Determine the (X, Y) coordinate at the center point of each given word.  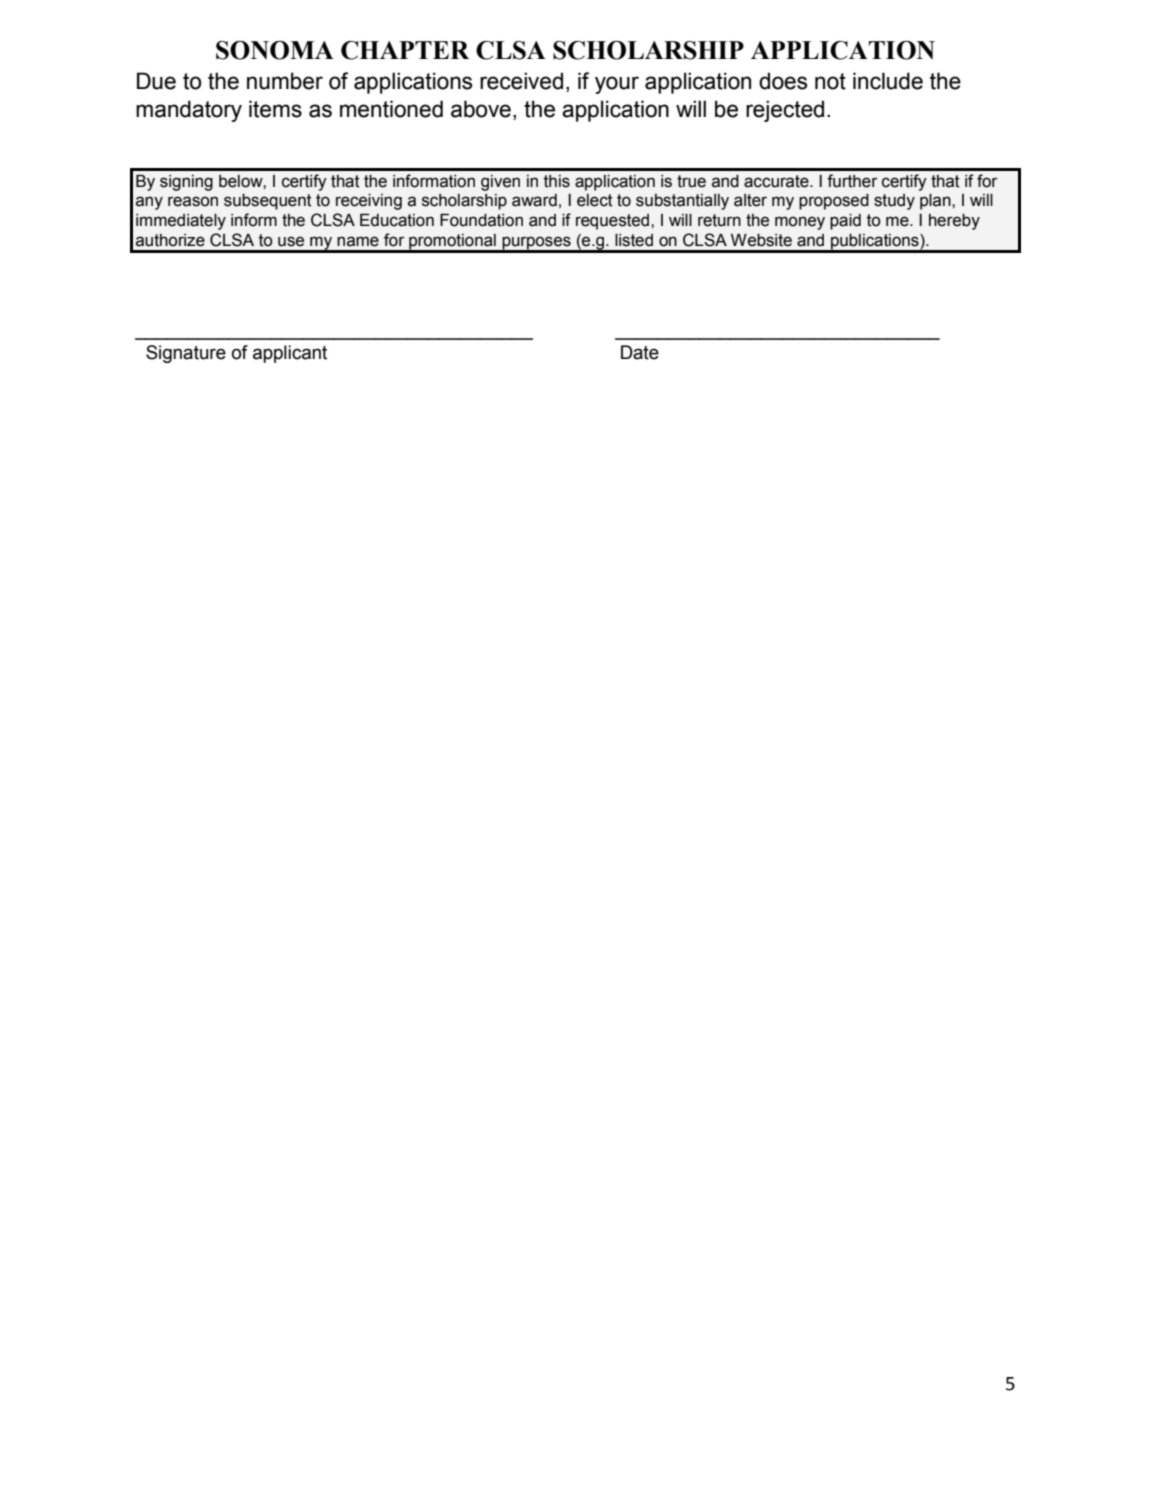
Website (761, 240)
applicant (290, 354)
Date (640, 352)
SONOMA (275, 50)
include (888, 81)
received (521, 81)
